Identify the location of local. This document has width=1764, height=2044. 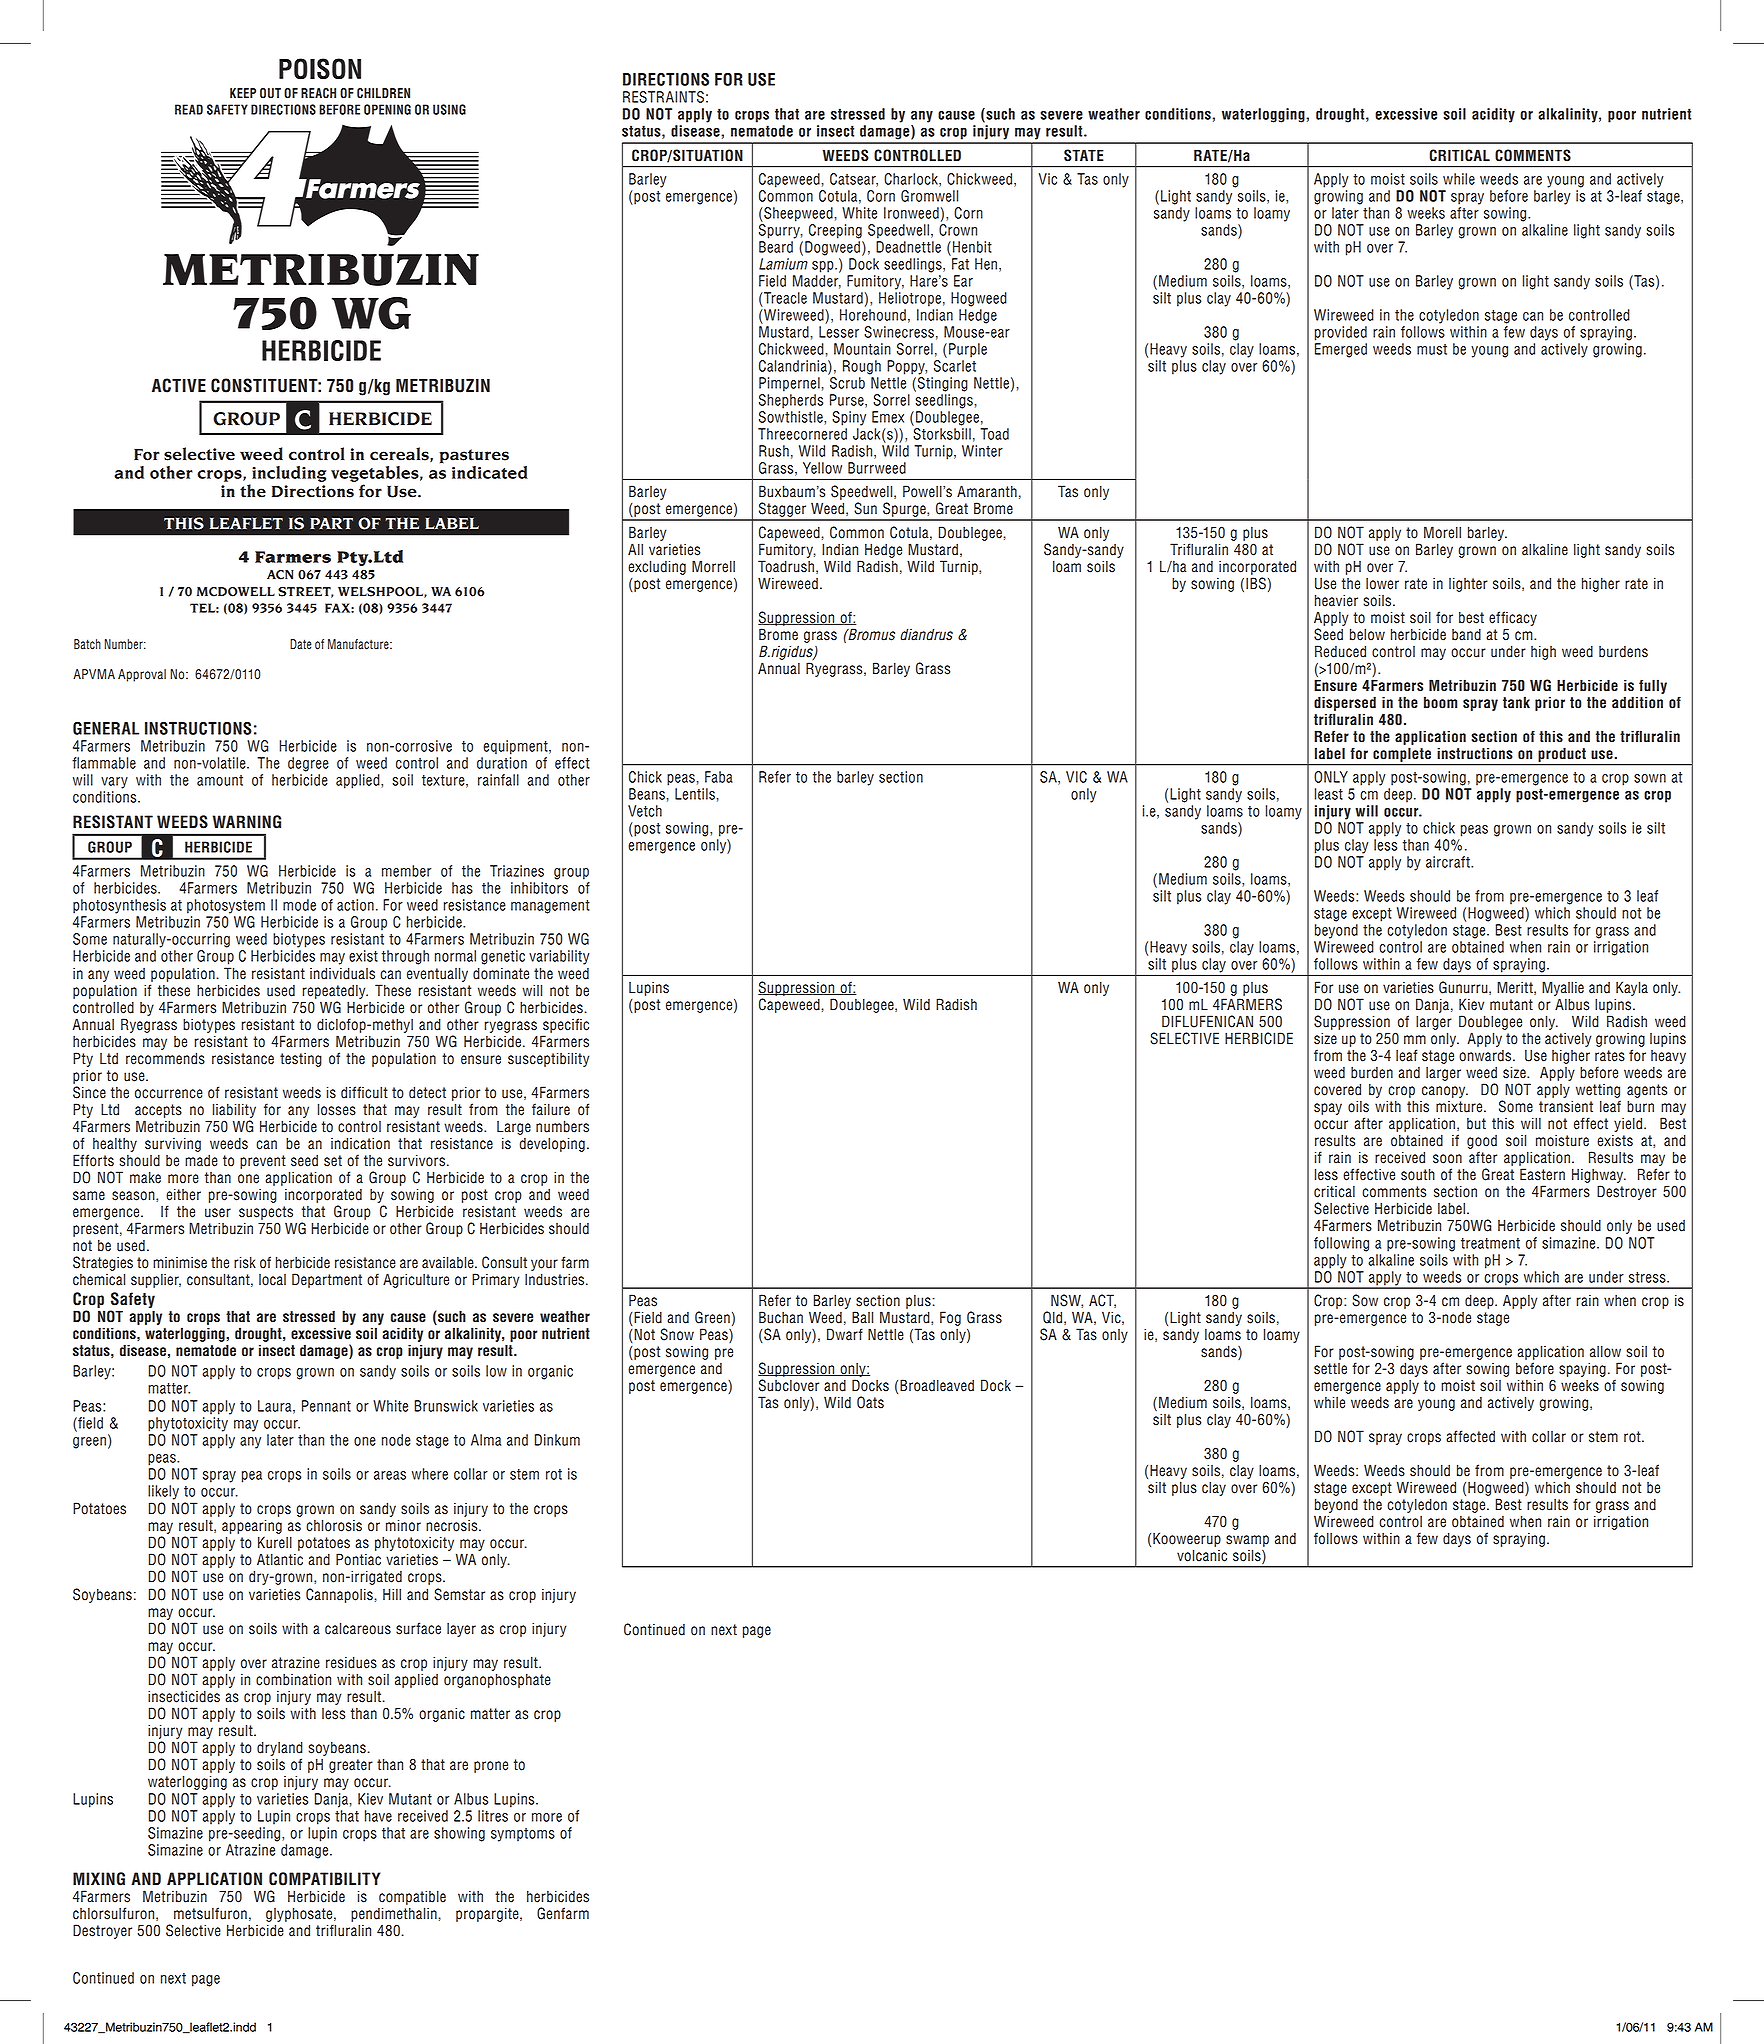
(272, 1280).
